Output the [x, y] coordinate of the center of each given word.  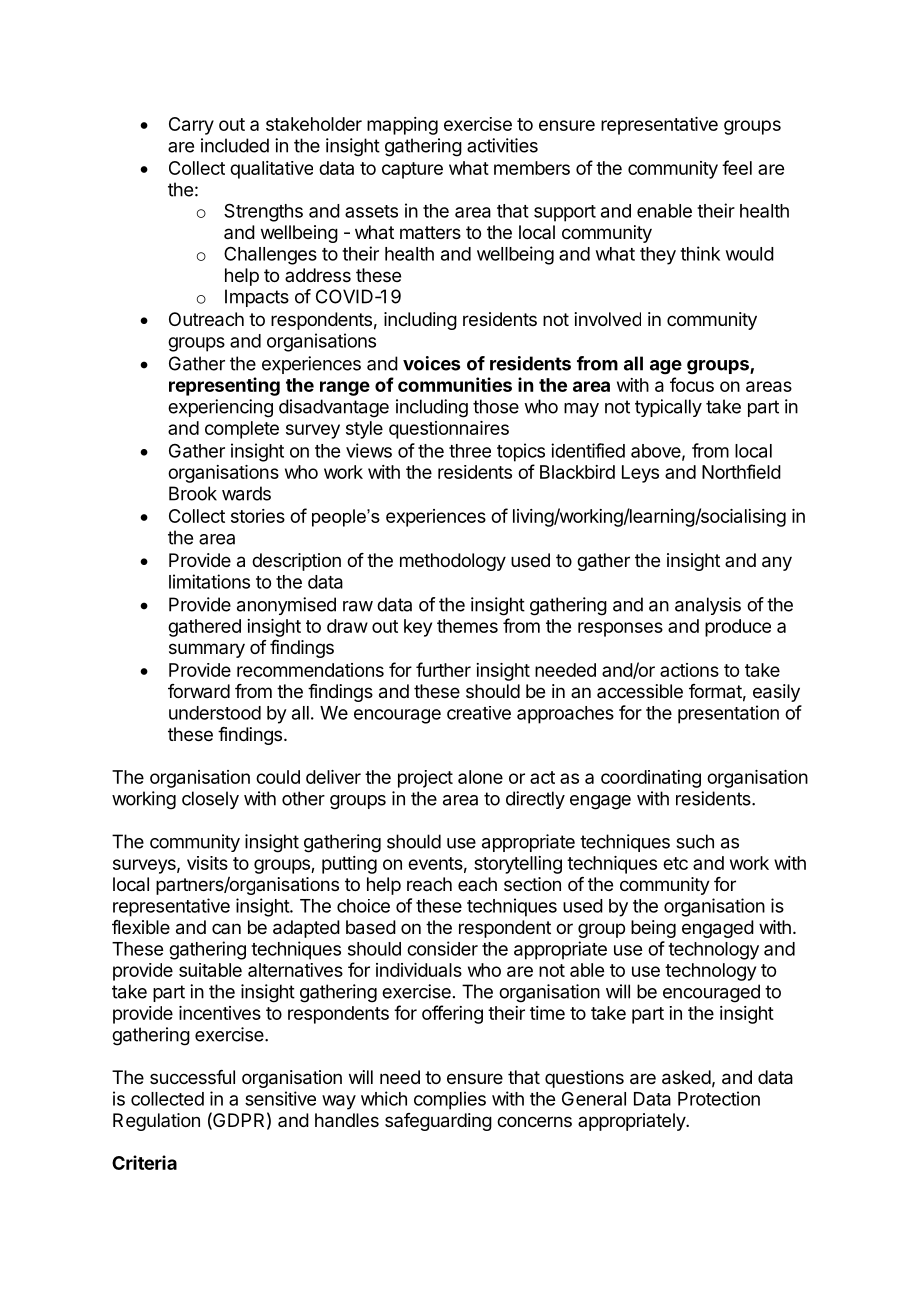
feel [737, 167]
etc [675, 863]
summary [207, 650]
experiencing [220, 408]
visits [207, 863]
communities [455, 384]
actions [689, 670]
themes [467, 626]
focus [692, 384]
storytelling [518, 865]
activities [502, 145]
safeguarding [438, 1122]
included [235, 145]
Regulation [156, 1122]
